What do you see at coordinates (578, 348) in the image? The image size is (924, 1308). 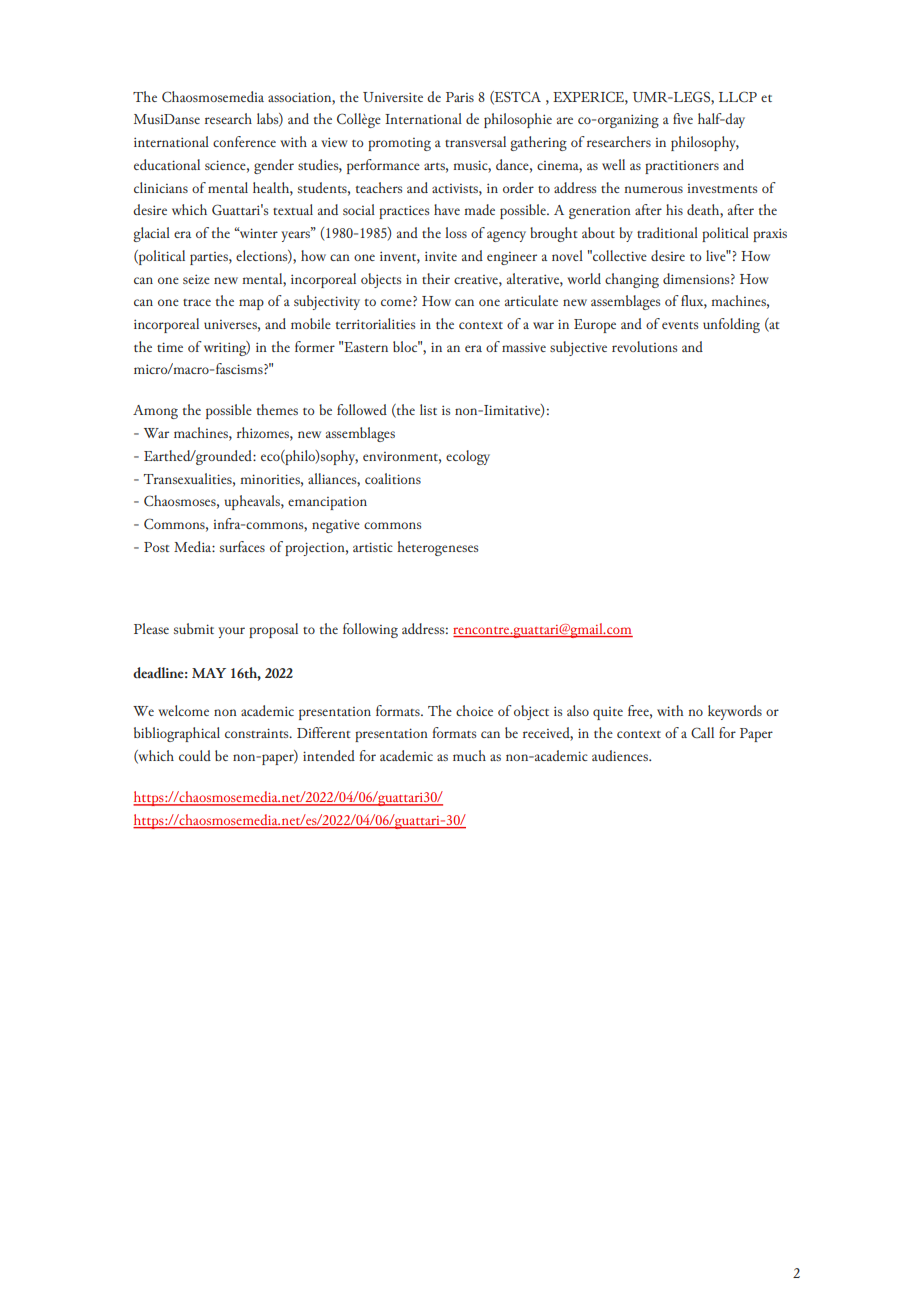 I see `subjective` at bounding box center [578, 348].
